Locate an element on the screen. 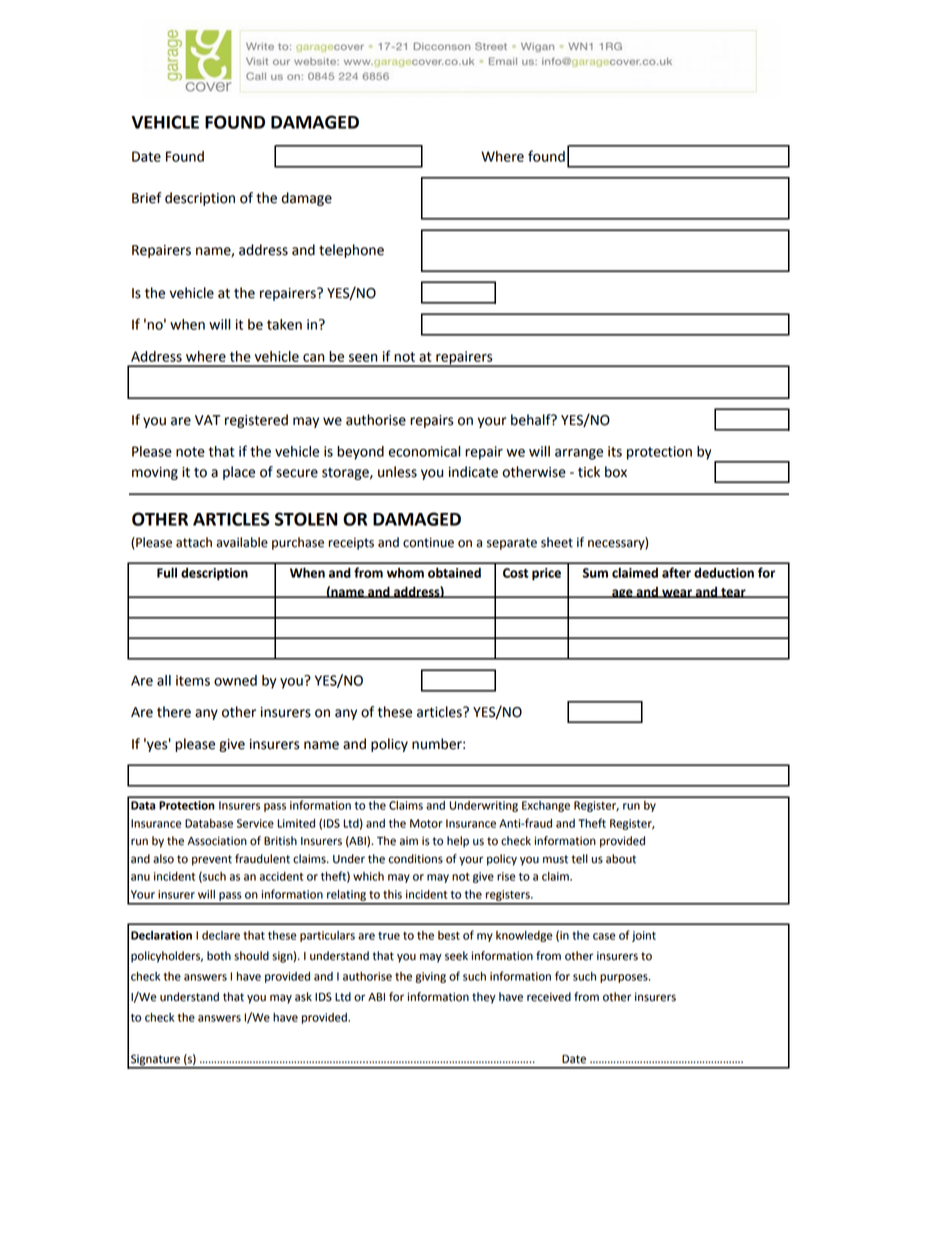 This screenshot has height=1233, width=952. sheet is located at coordinates (557, 542).
